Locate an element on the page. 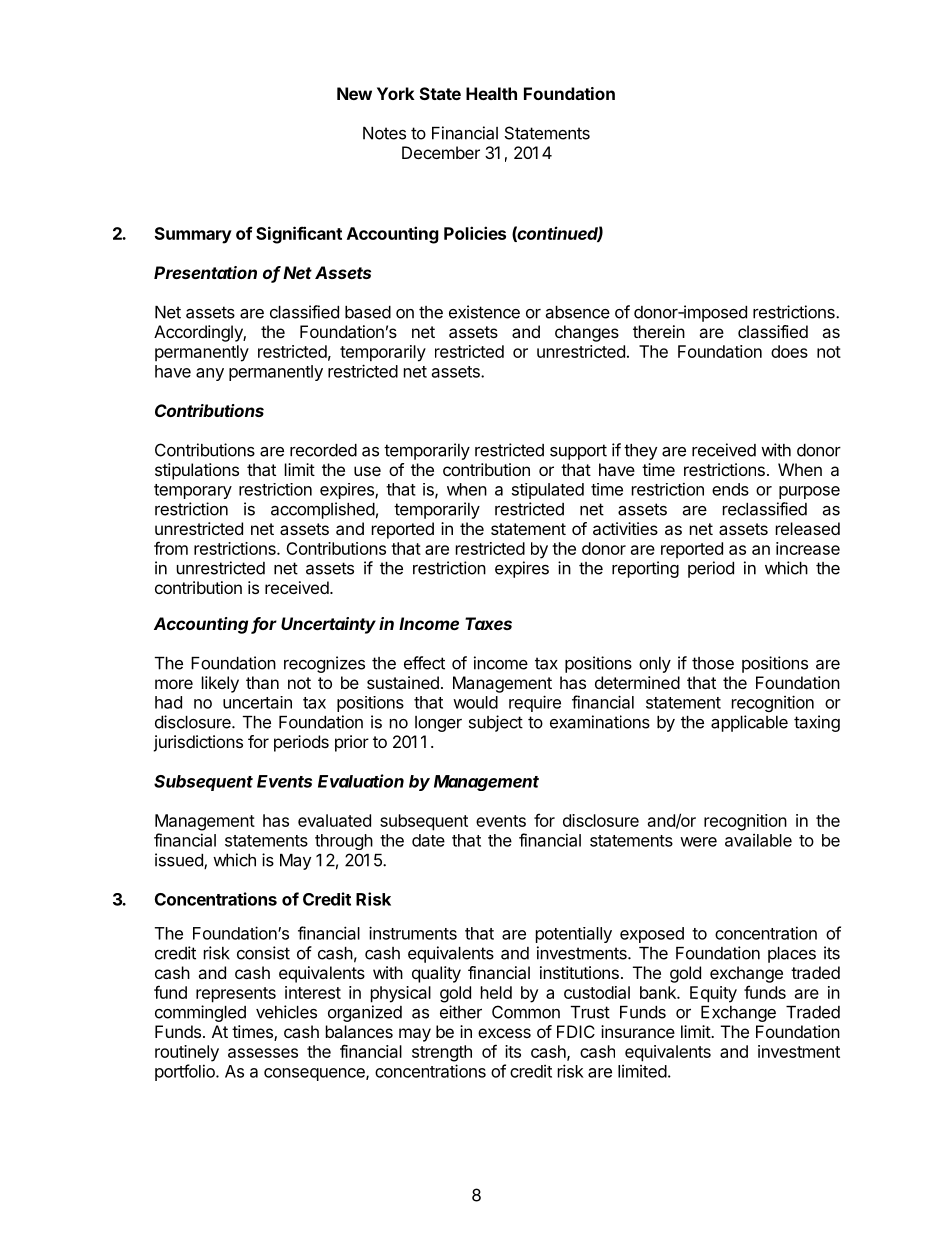  excess is located at coordinates (504, 1033).
